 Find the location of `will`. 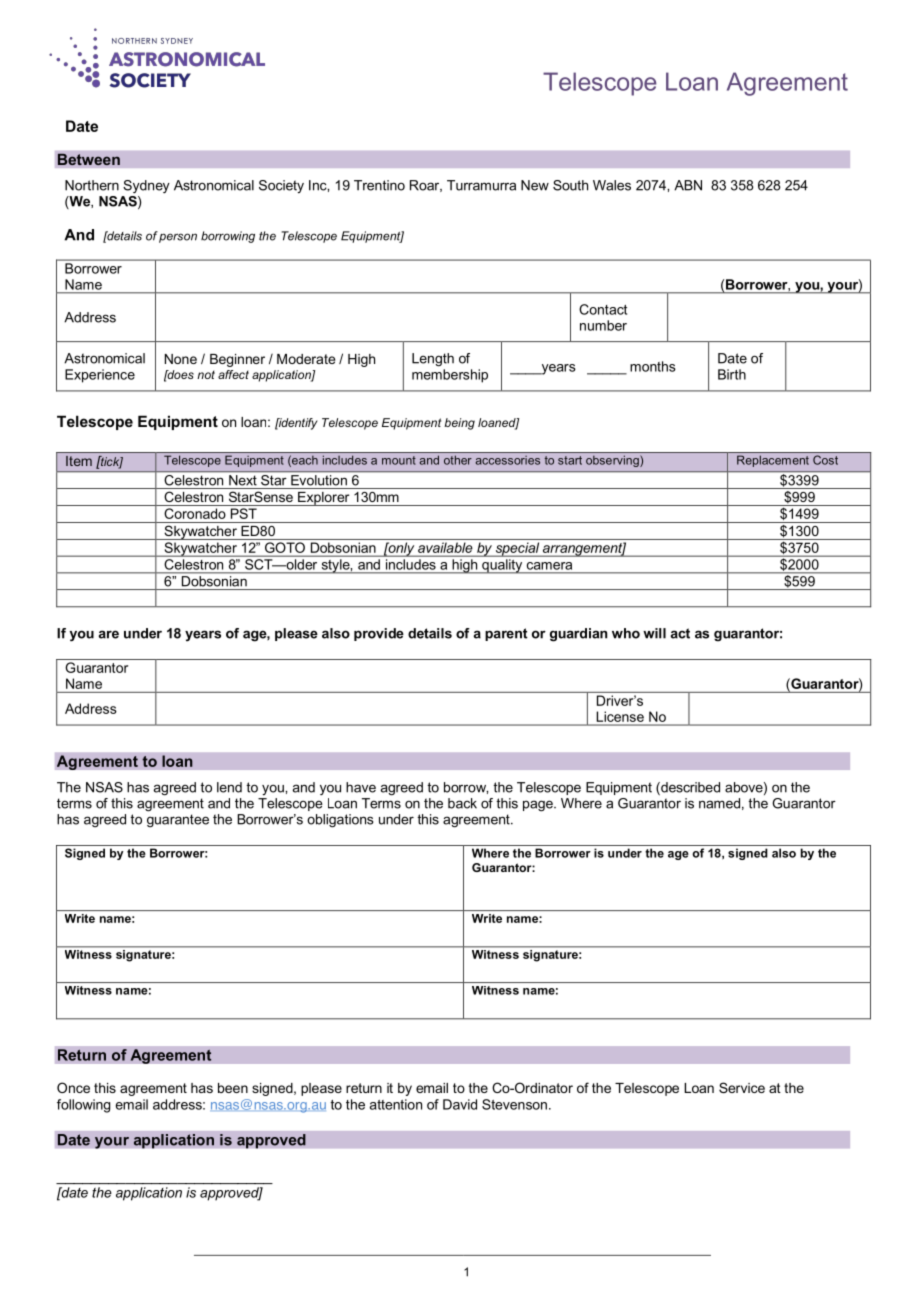

will is located at coordinates (654, 633).
